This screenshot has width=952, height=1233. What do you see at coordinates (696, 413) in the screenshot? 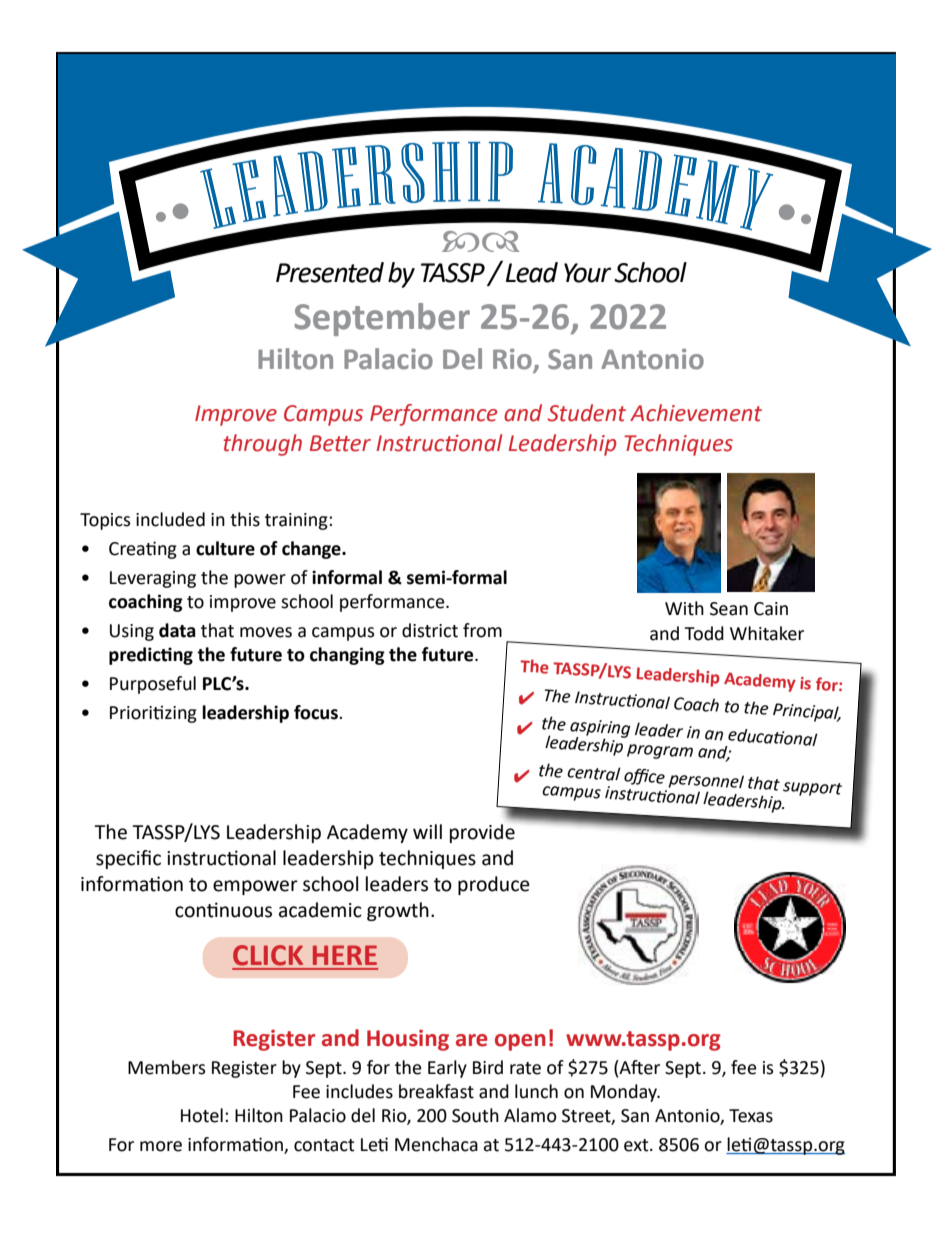
I see `Achievement` at bounding box center [696, 413].
